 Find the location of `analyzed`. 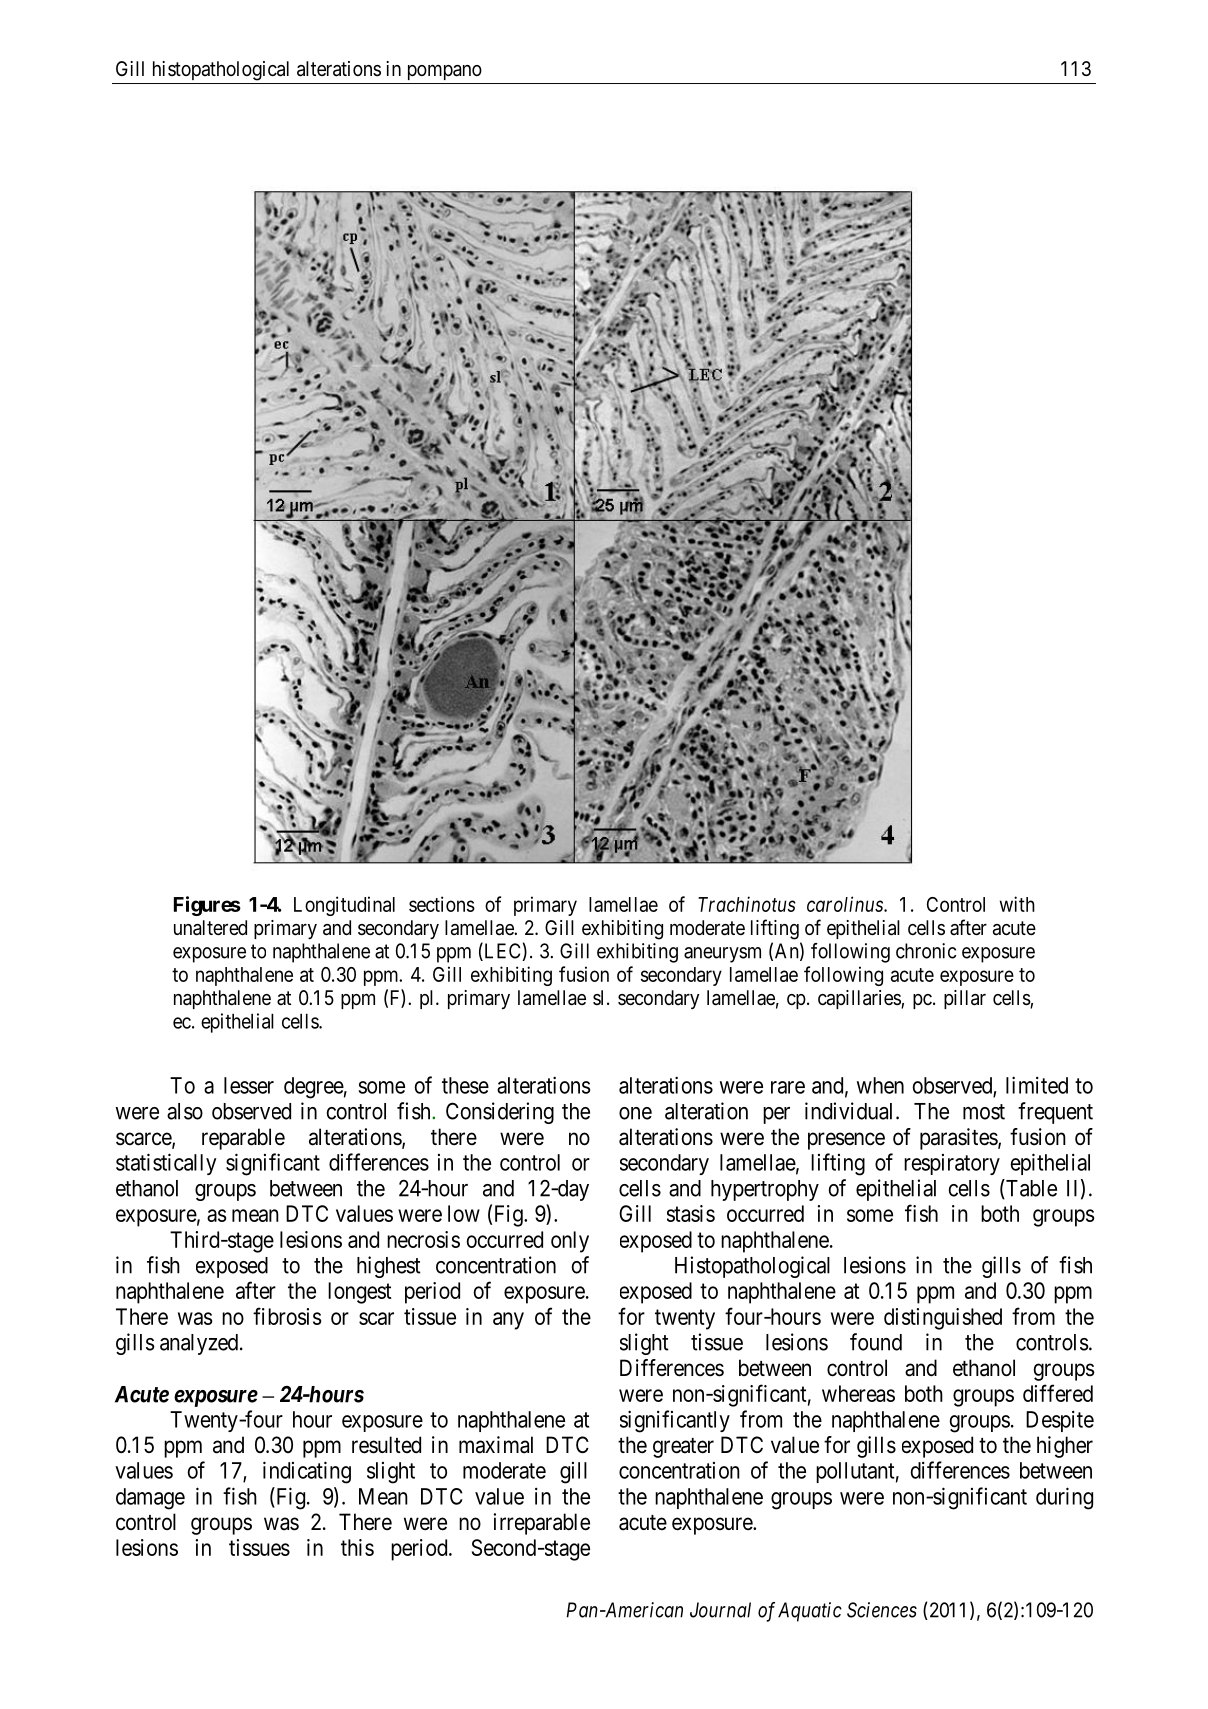

analyzed is located at coordinates (200, 1344).
